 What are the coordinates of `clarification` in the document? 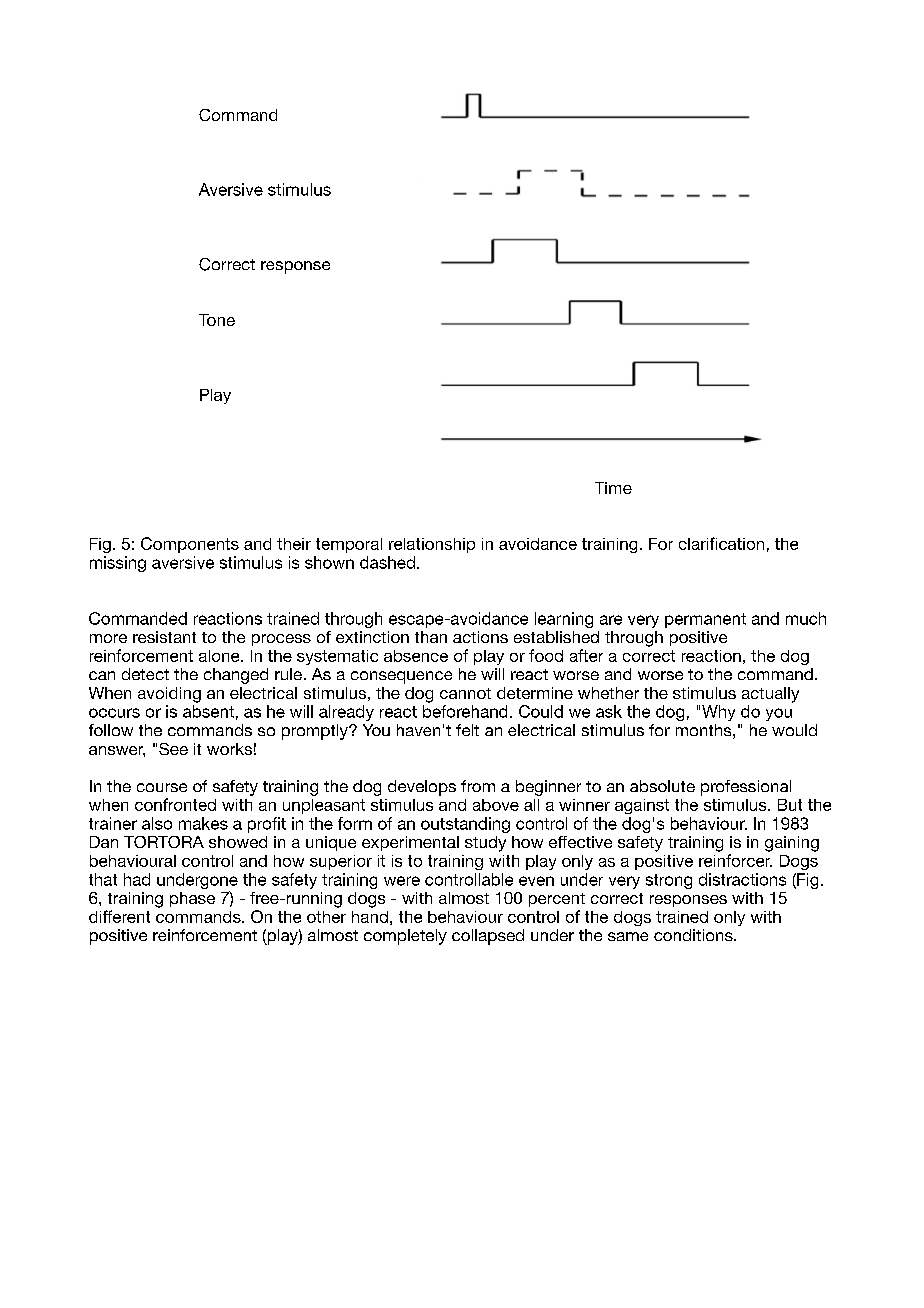 It's located at (721, 543).
